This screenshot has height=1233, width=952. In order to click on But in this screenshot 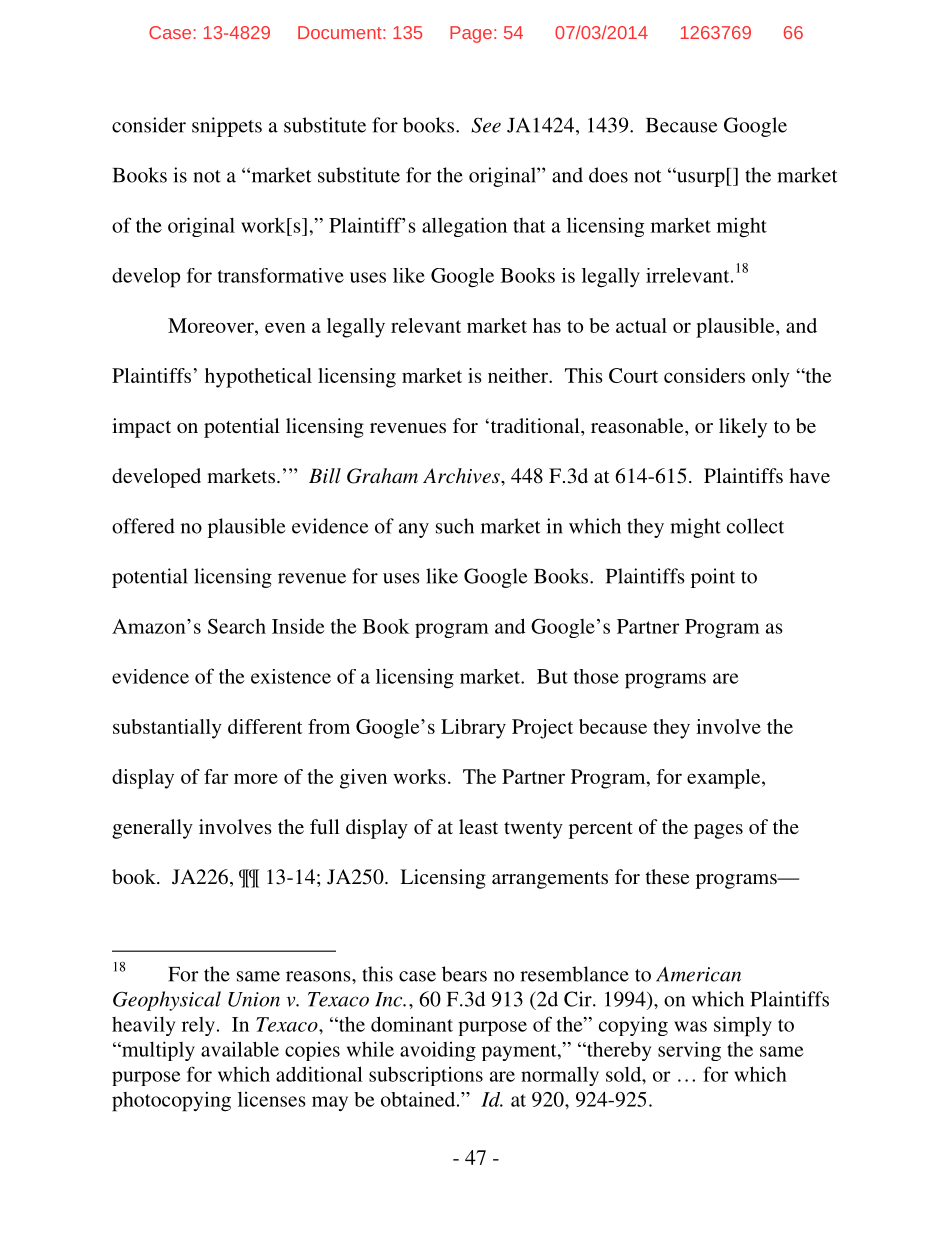, I will do `click(552, 676)`.
